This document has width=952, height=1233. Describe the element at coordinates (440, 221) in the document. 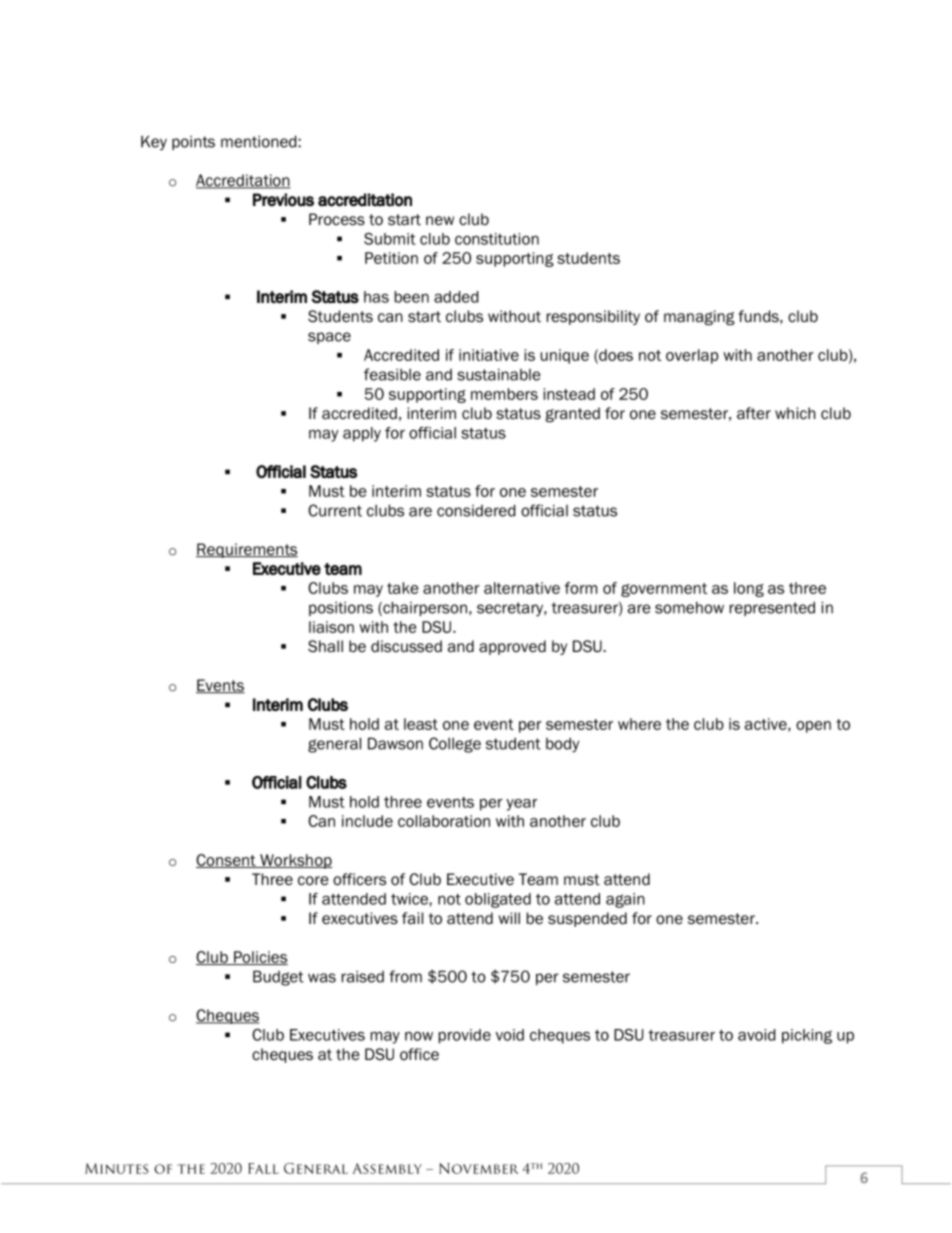

I see `new` at that location.
